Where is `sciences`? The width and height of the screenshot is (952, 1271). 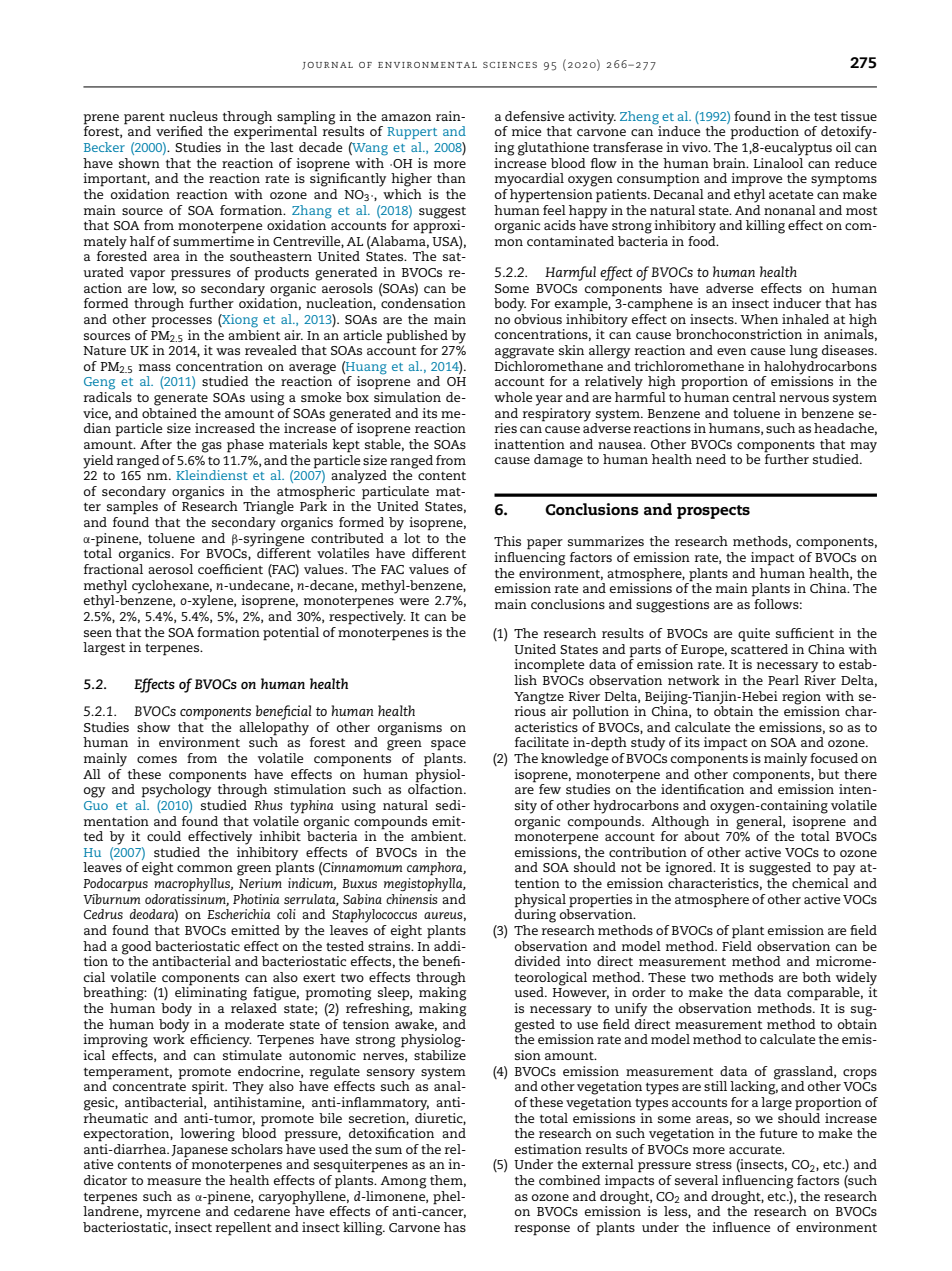 sciences is located at coordinates (510, 65).
